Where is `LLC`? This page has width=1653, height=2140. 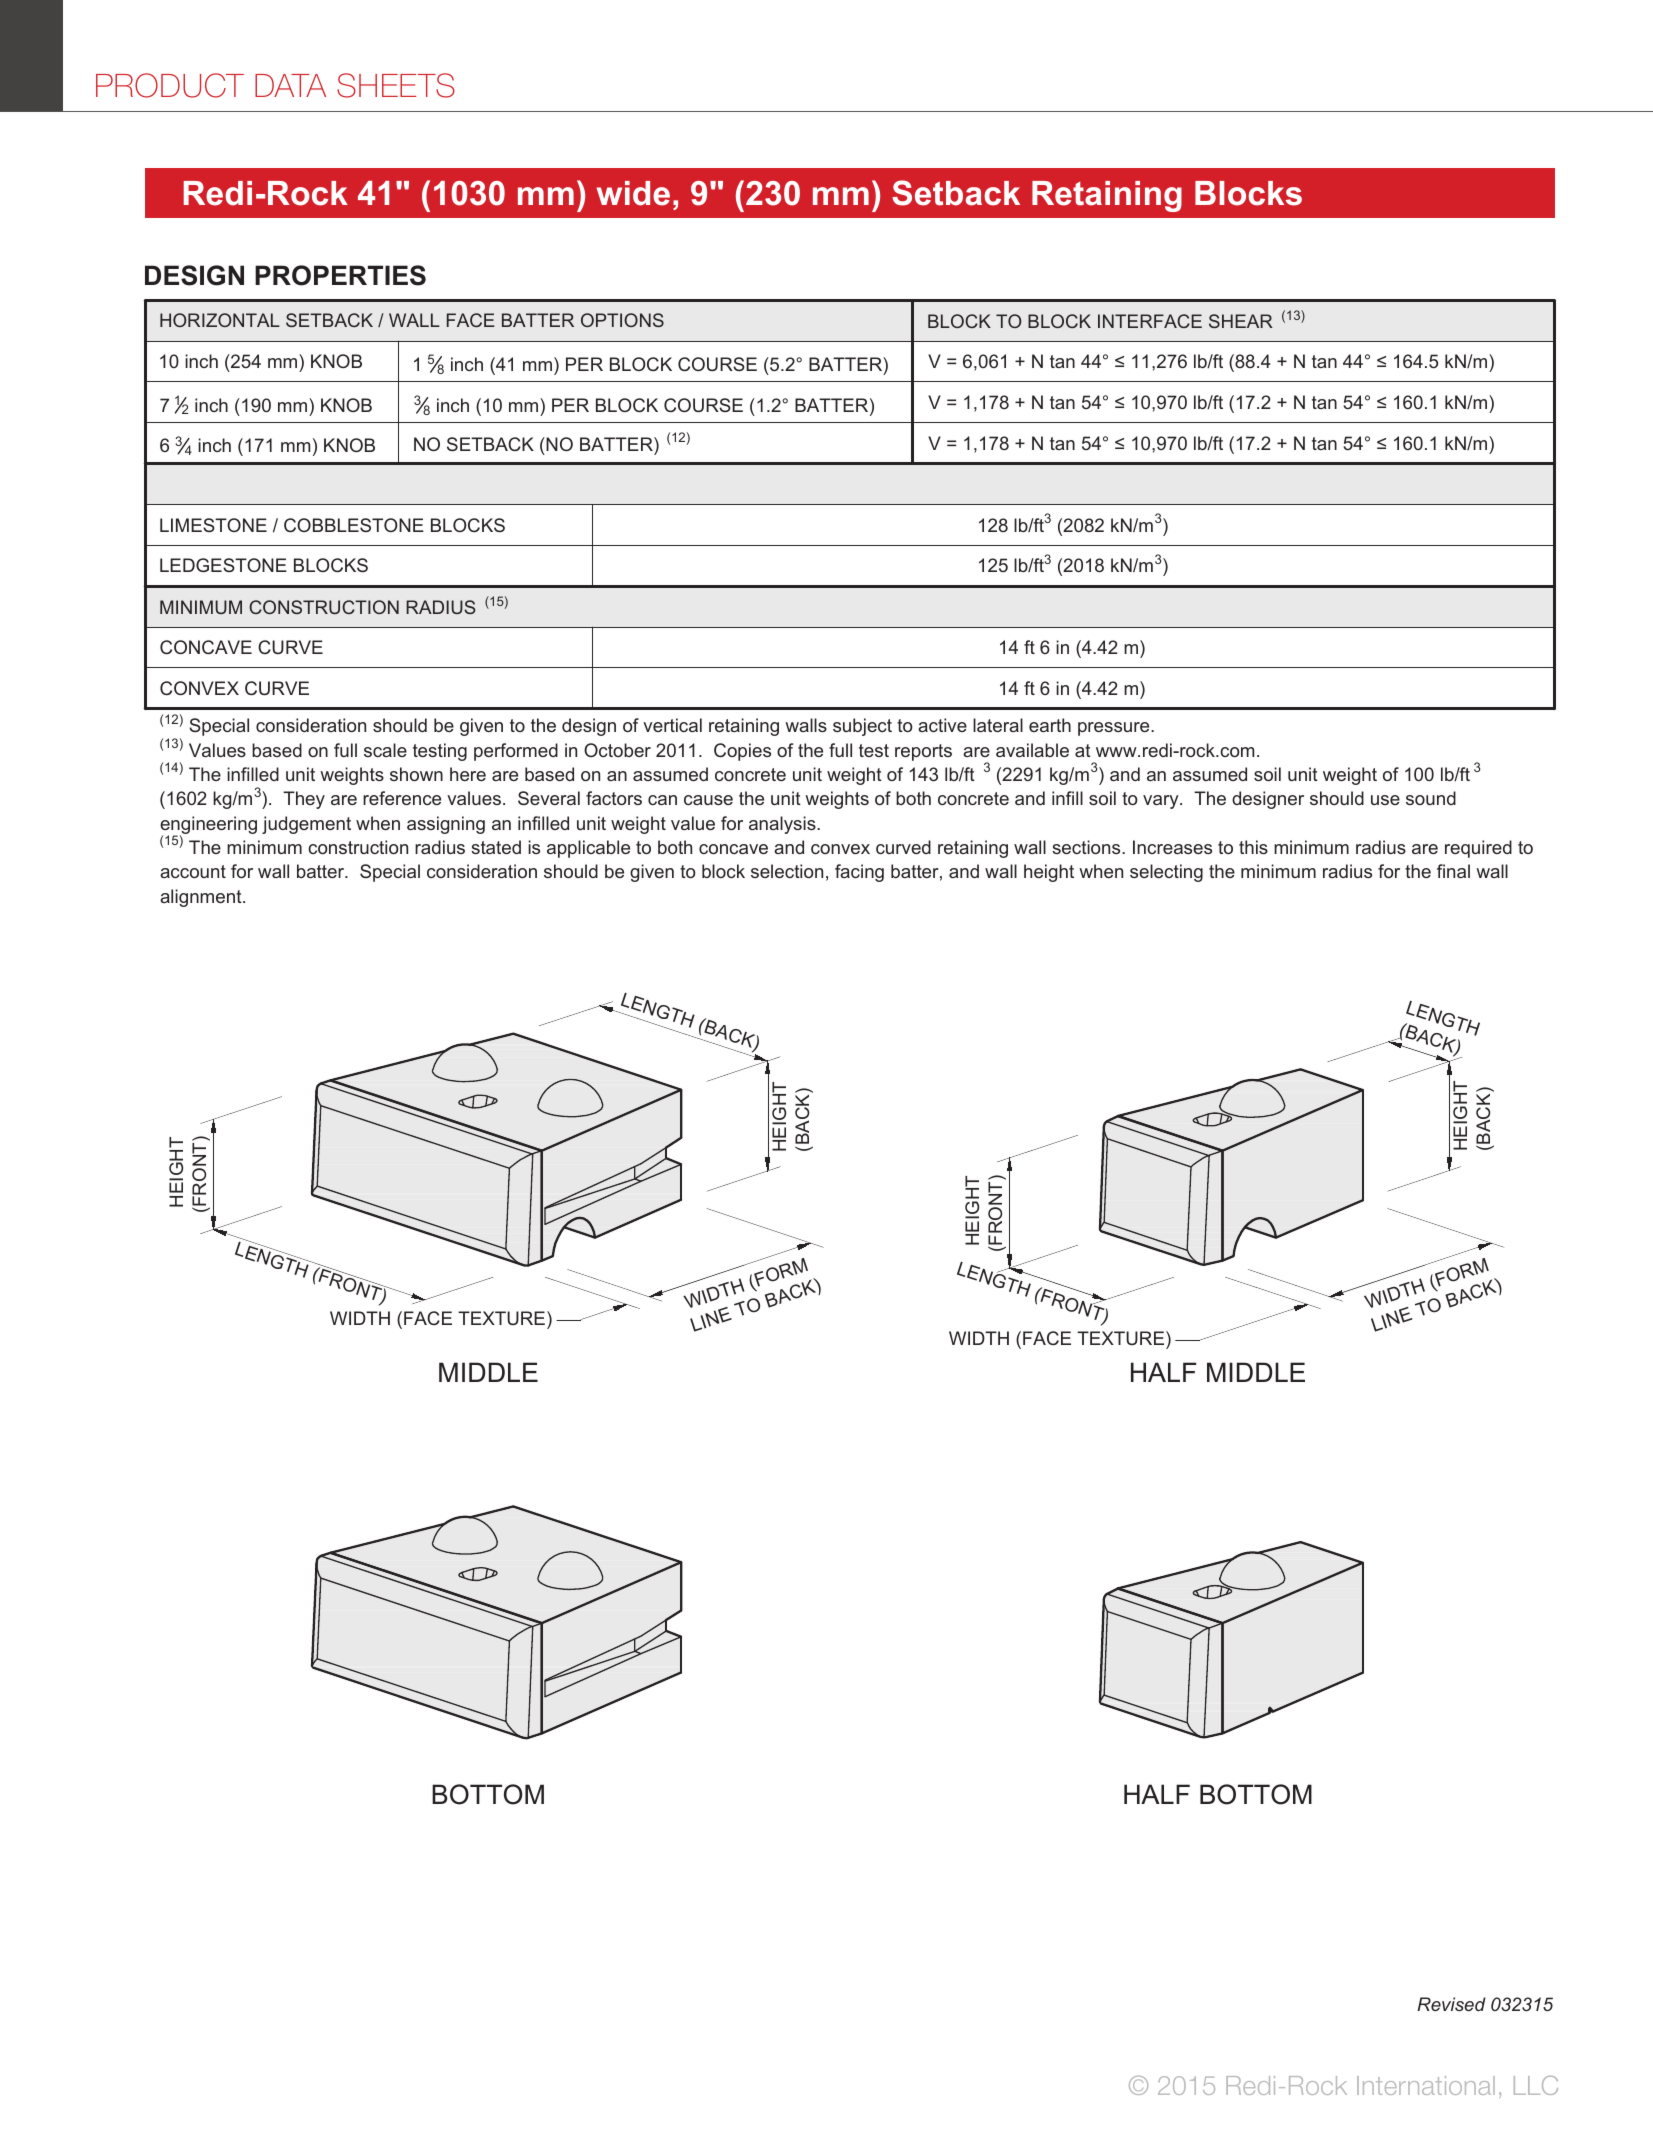
LLC is located at coordinates (1536, 2085).
